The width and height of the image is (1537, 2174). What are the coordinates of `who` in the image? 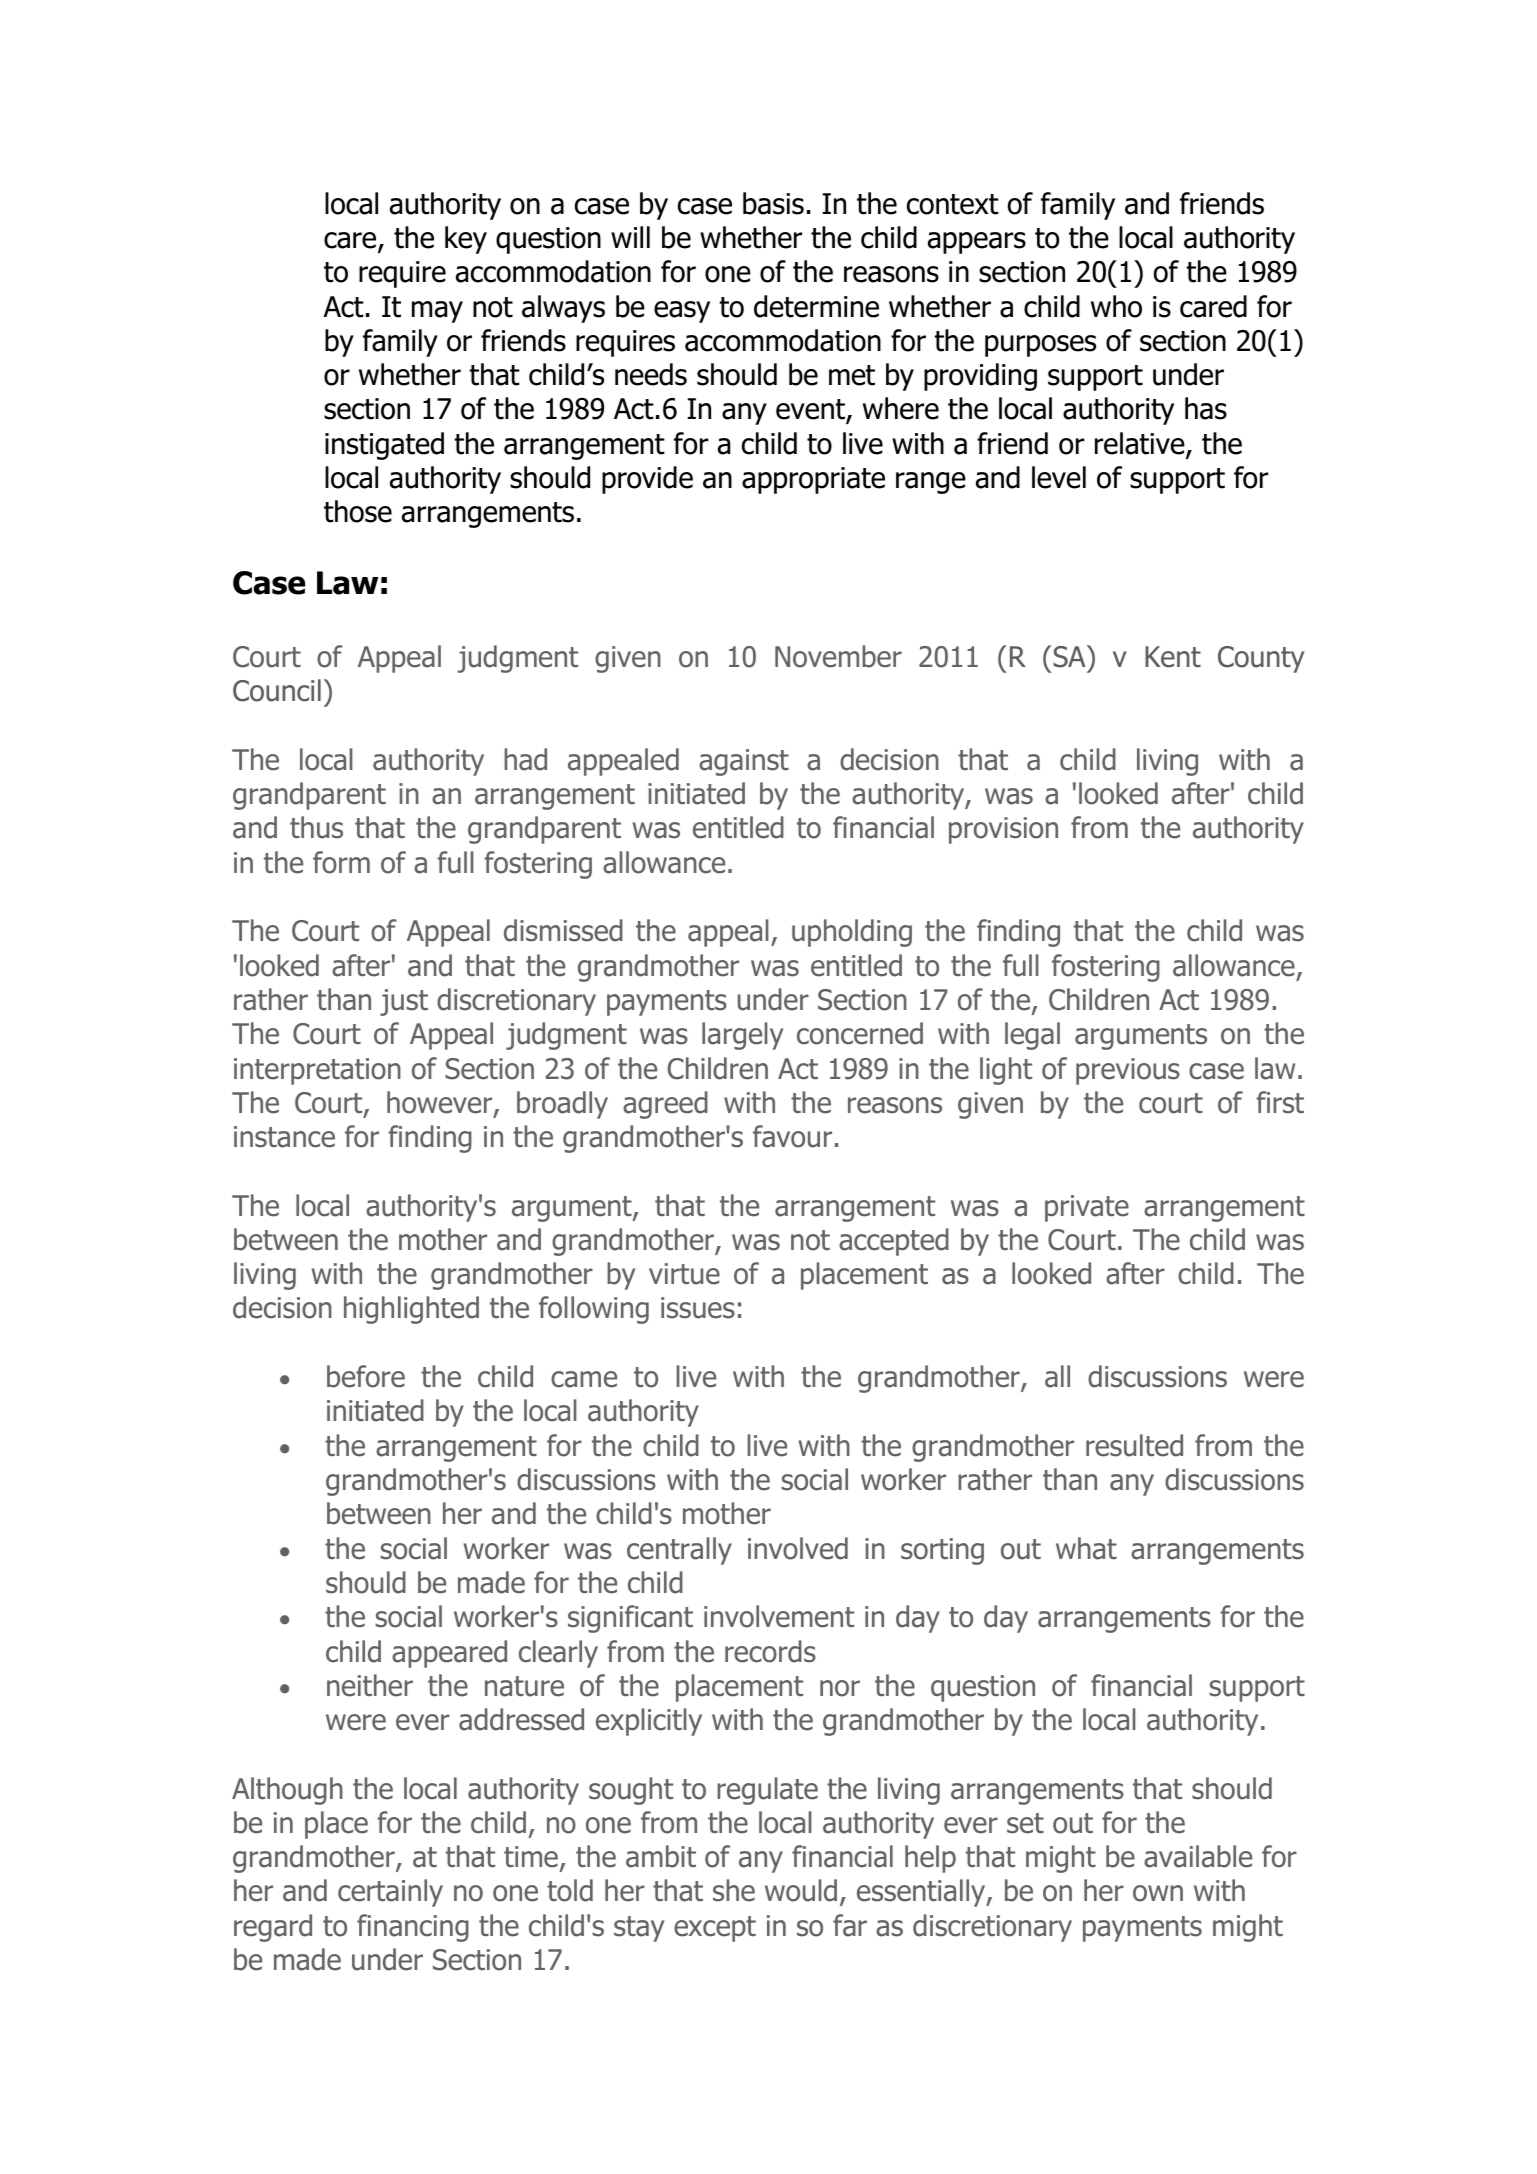 It's located at (1116, 306).
